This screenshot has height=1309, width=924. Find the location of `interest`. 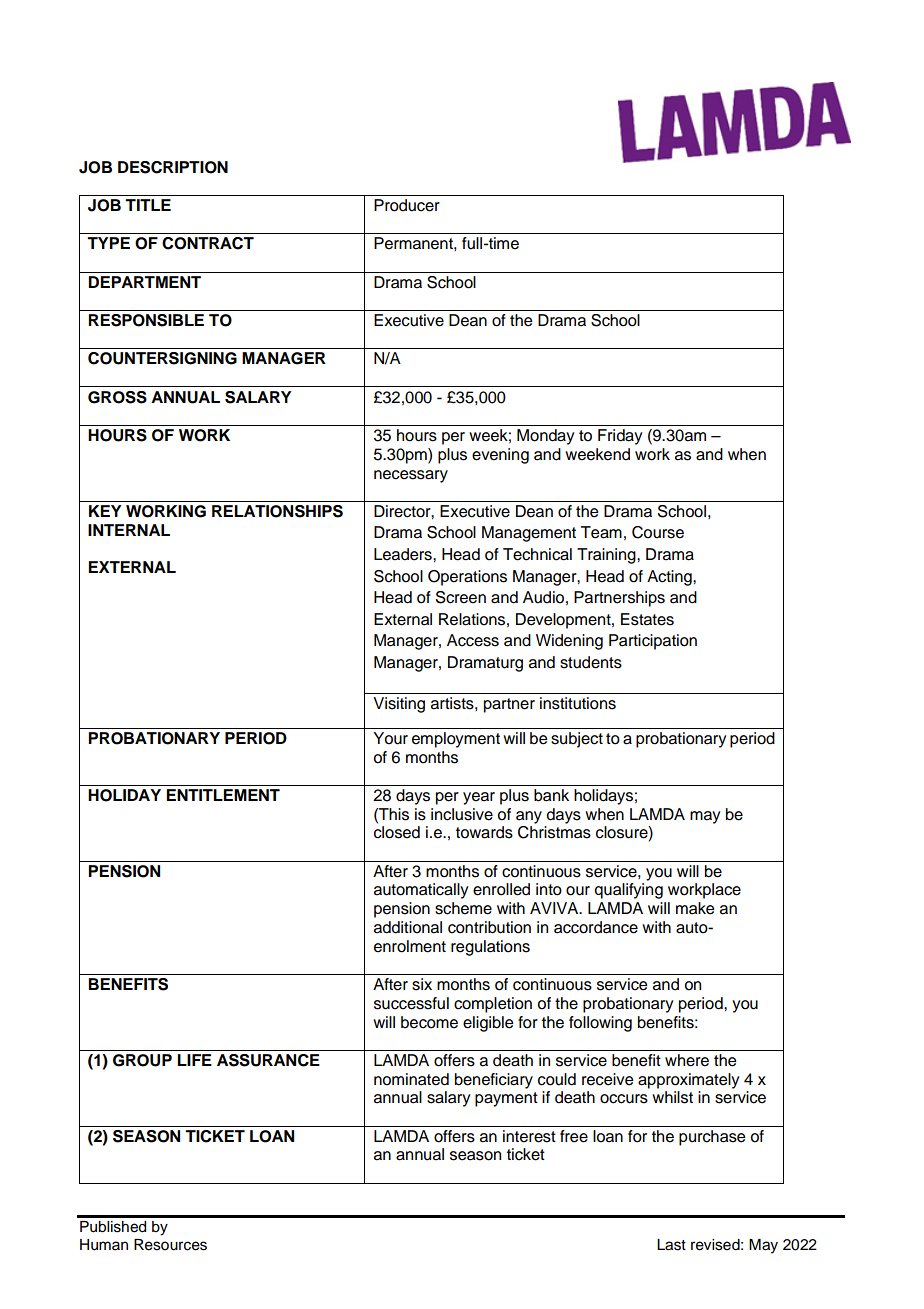

interest is located at coordinates (529, 1136).
